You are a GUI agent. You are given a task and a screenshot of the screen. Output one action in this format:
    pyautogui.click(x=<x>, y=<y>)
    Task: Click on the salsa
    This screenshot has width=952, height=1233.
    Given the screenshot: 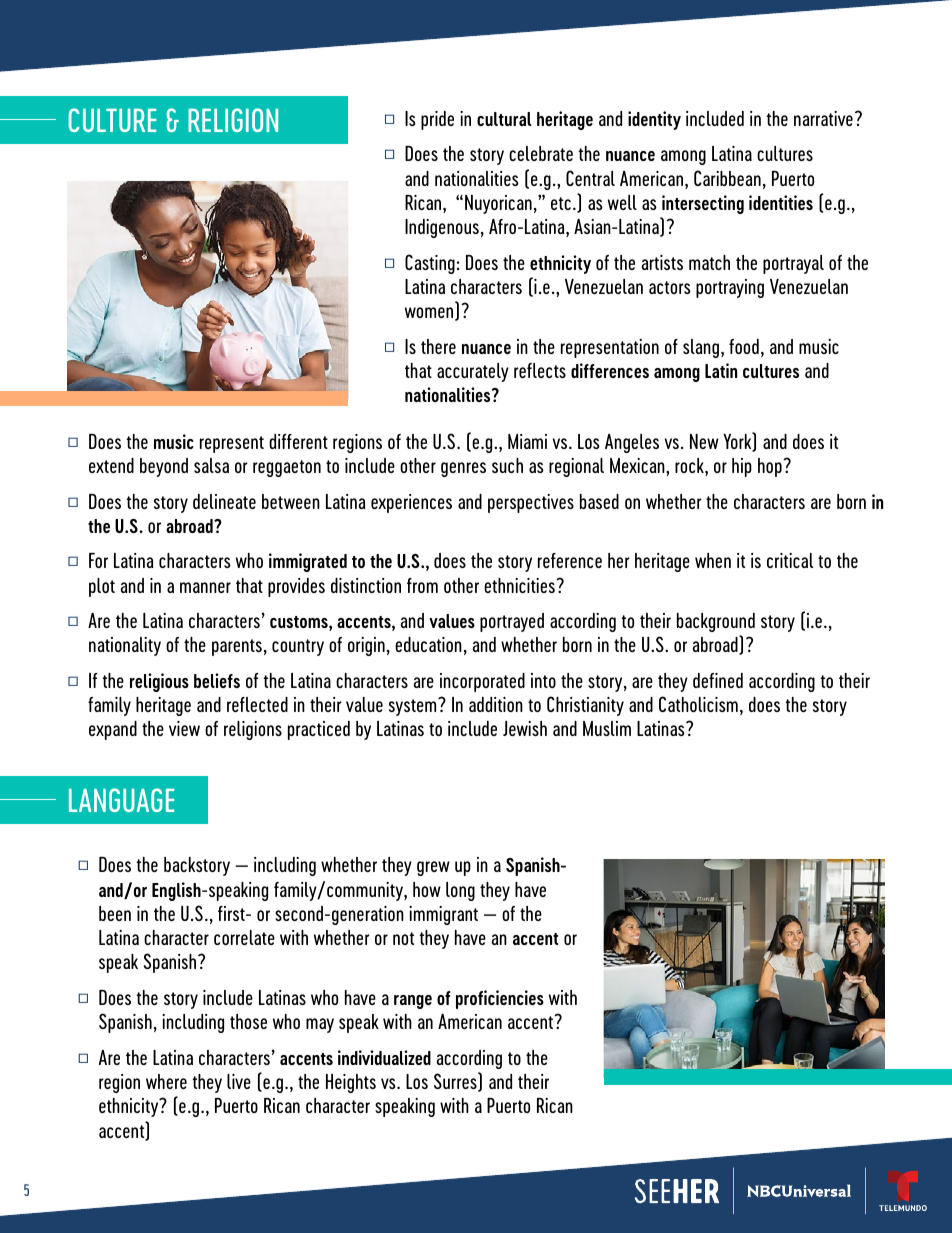 What is the action you would take?
    pyautogui.click(x=211, y=465)
